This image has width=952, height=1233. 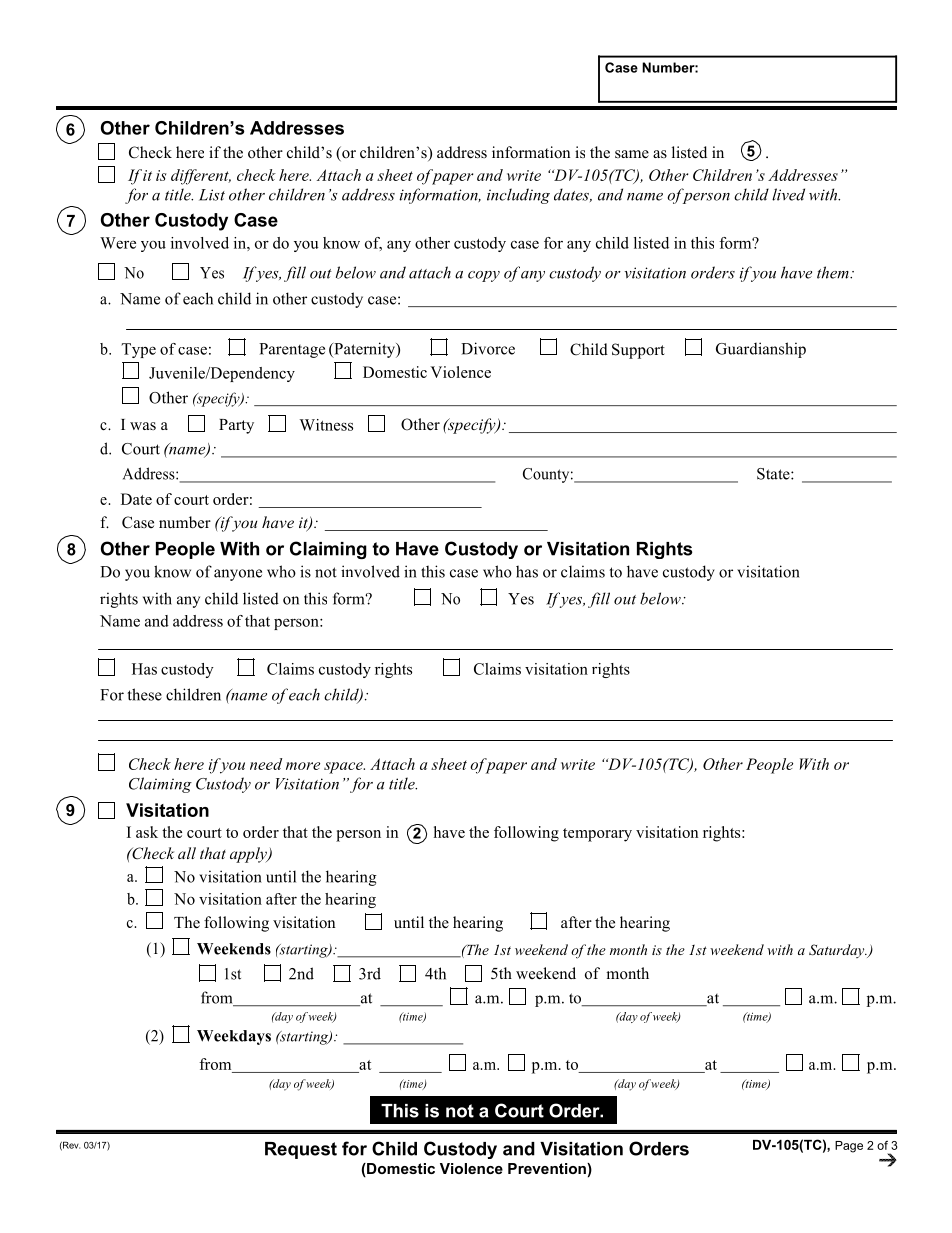 What do you see at coordinates (145, 694) in the image?
I see `these` at bounding box center [145, 694].
